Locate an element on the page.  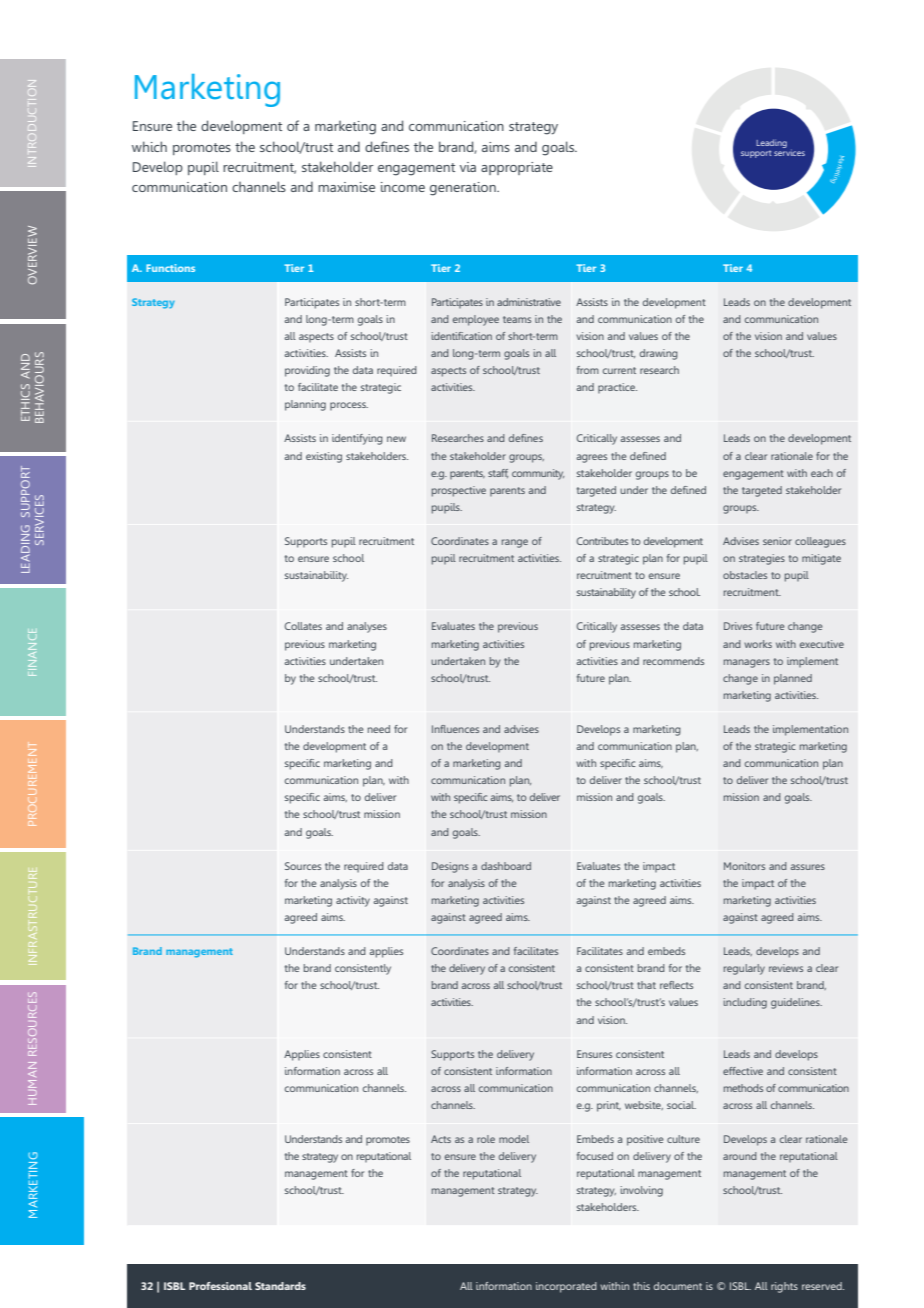
existing is located at coordinates (324, 457).
